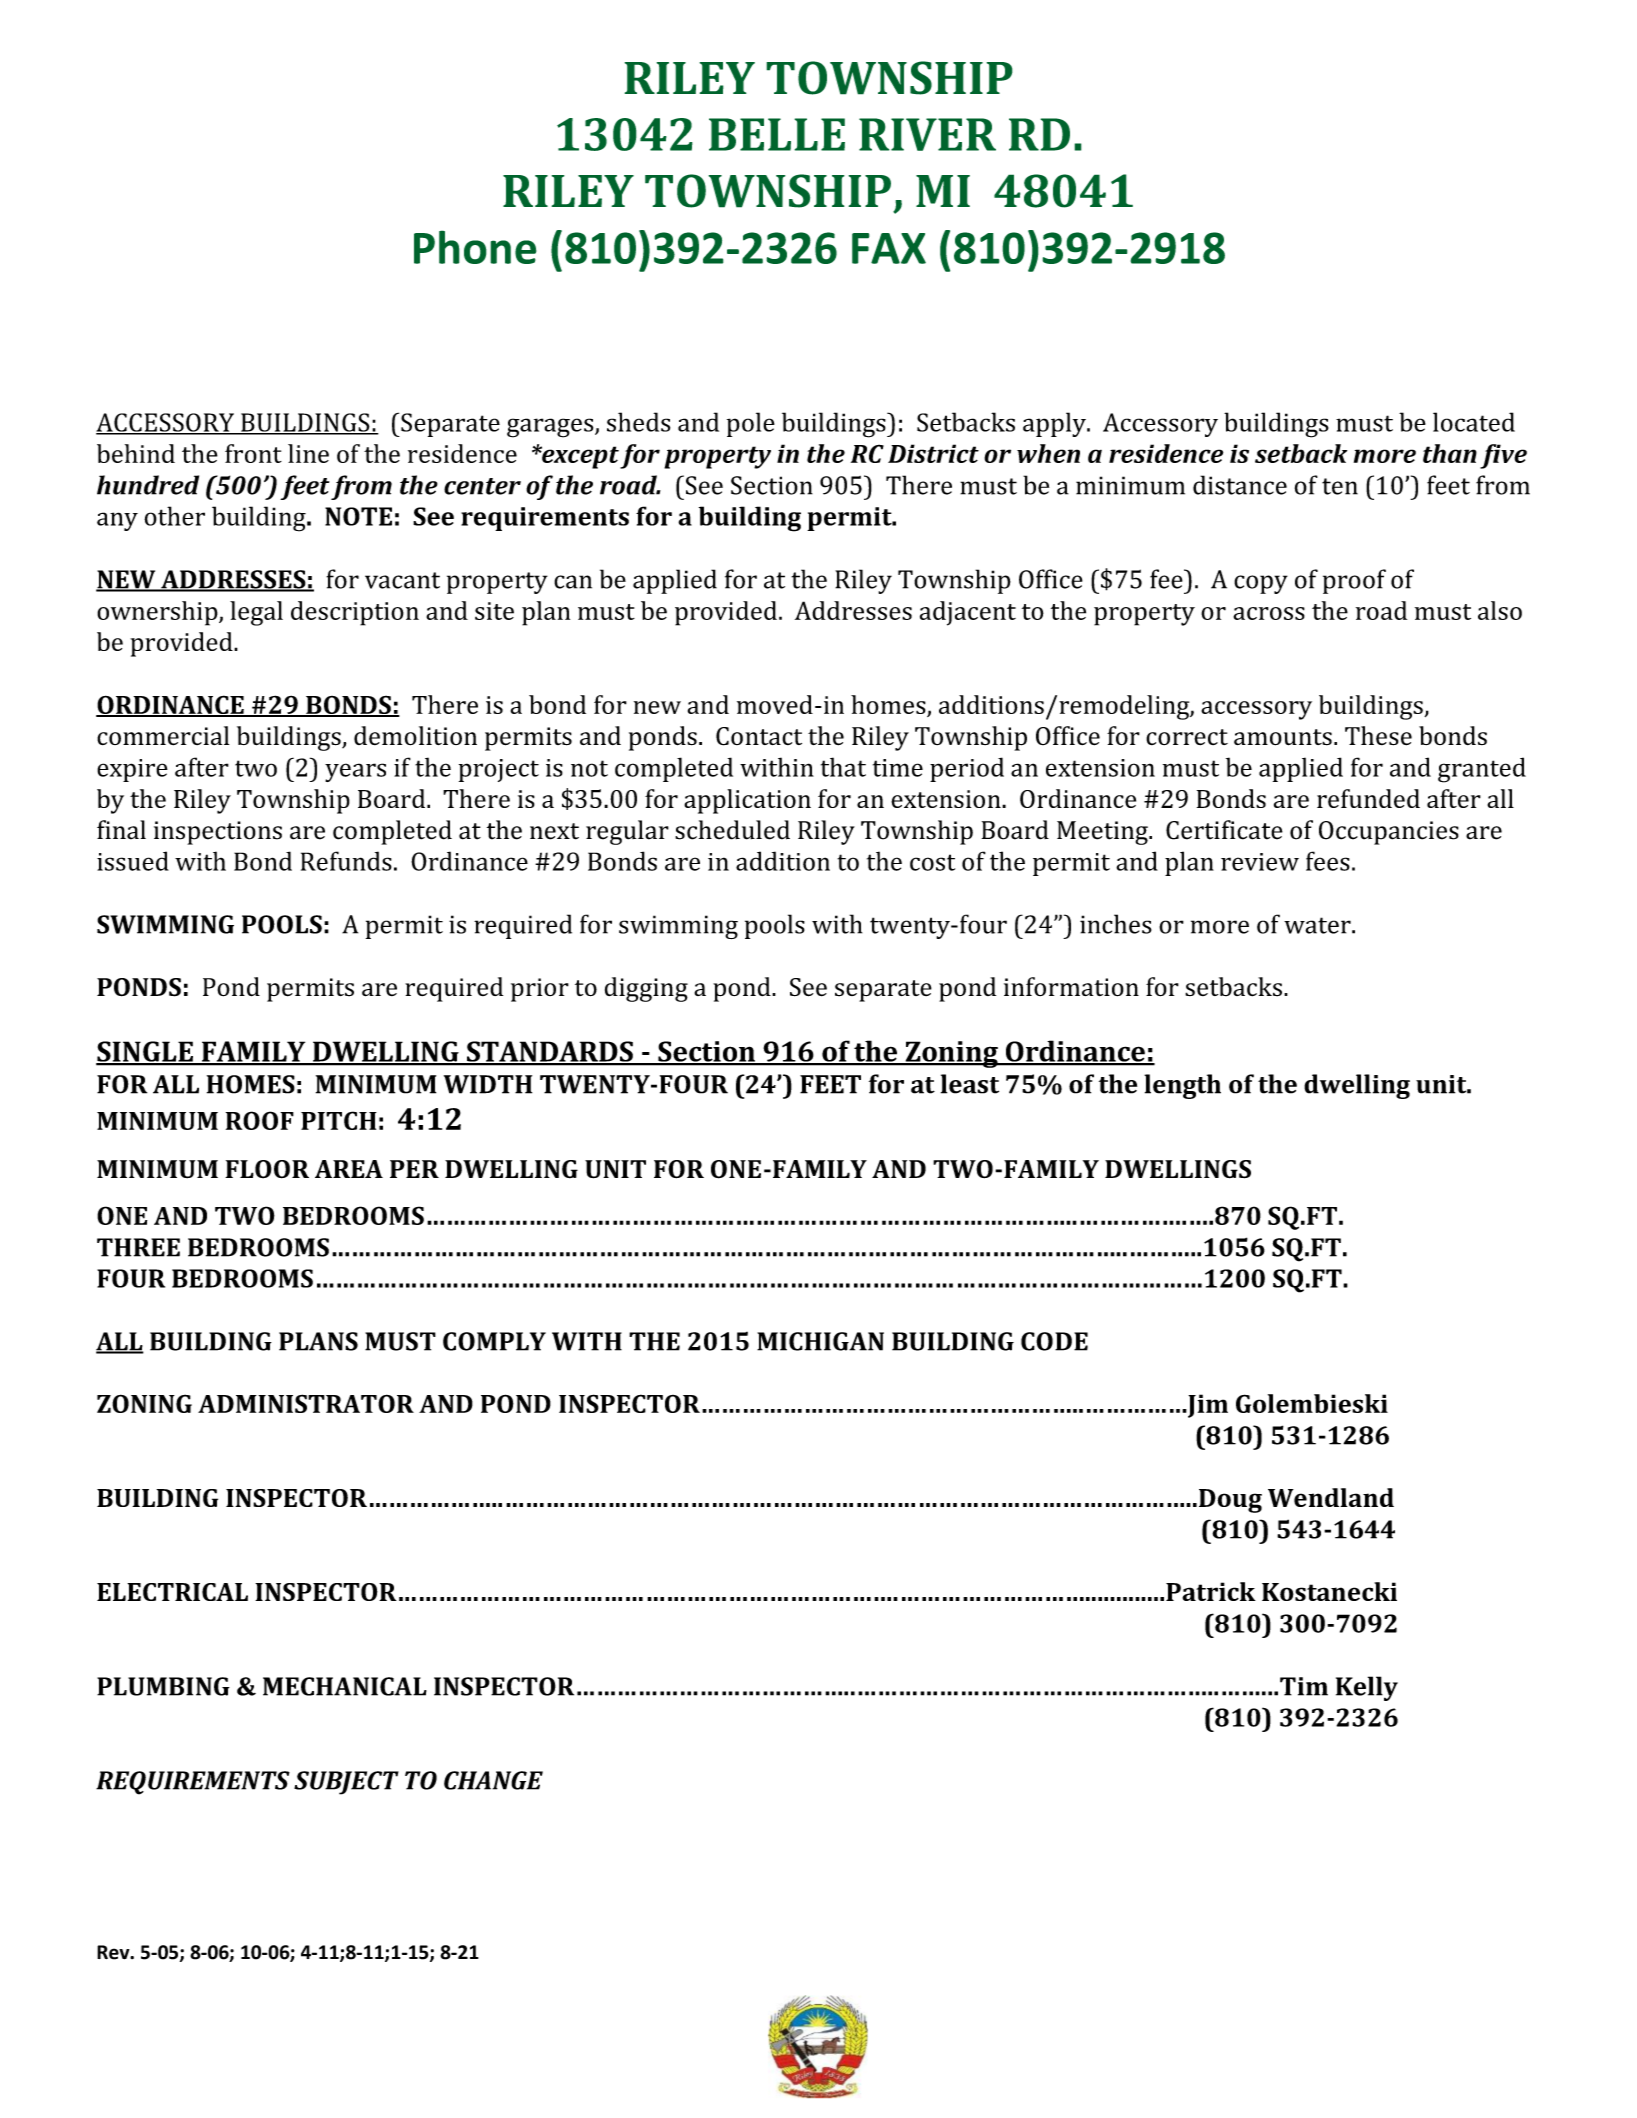 This screenshot has height=2118, width=1637. Describe the element at coordinates (475, 247) in the screenshot. I see `Phone` at that location.
